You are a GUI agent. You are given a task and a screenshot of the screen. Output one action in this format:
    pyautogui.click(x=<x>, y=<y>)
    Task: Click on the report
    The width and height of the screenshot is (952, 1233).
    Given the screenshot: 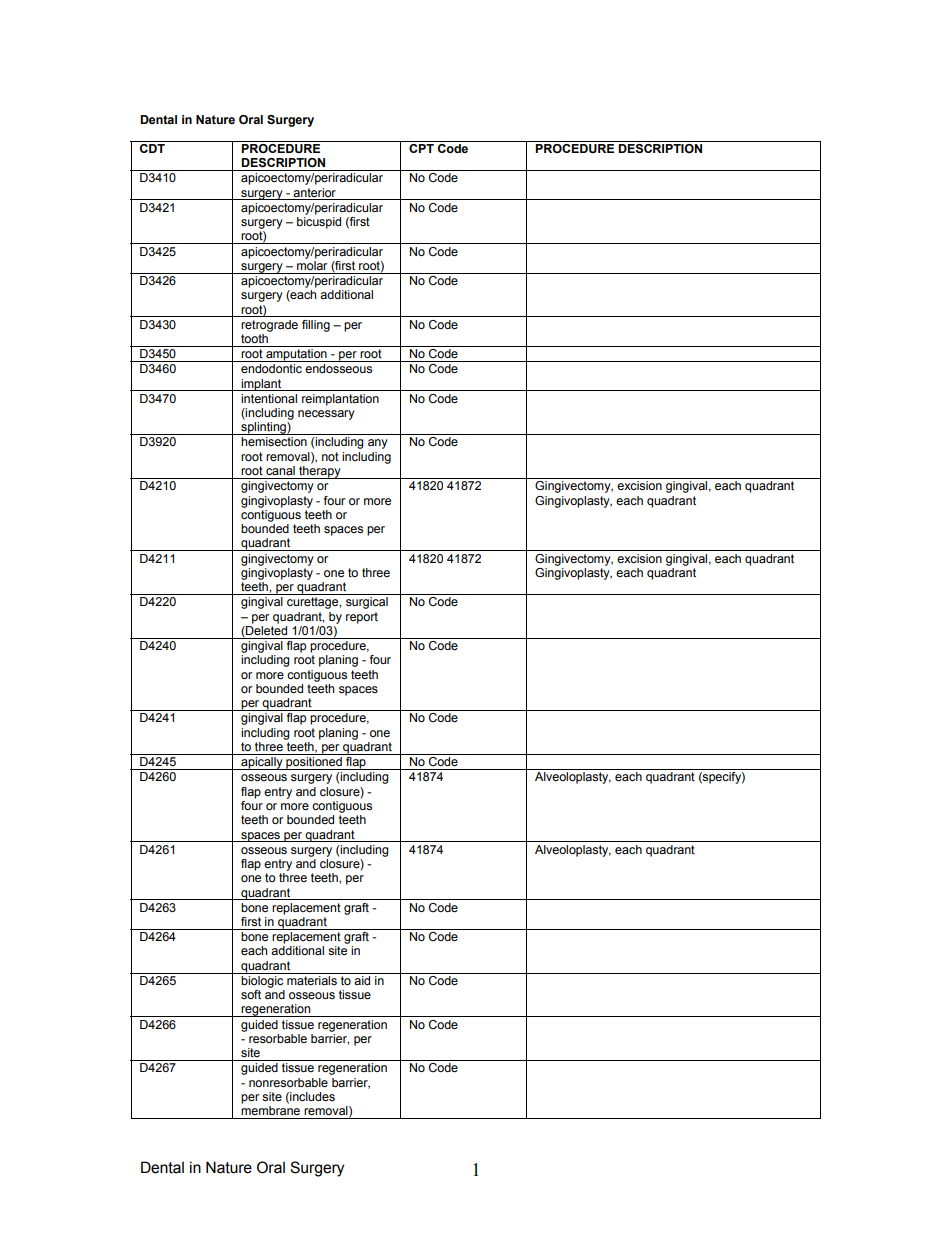 What is the action you would take?
    pyautogui.click(x=362, y=618)
